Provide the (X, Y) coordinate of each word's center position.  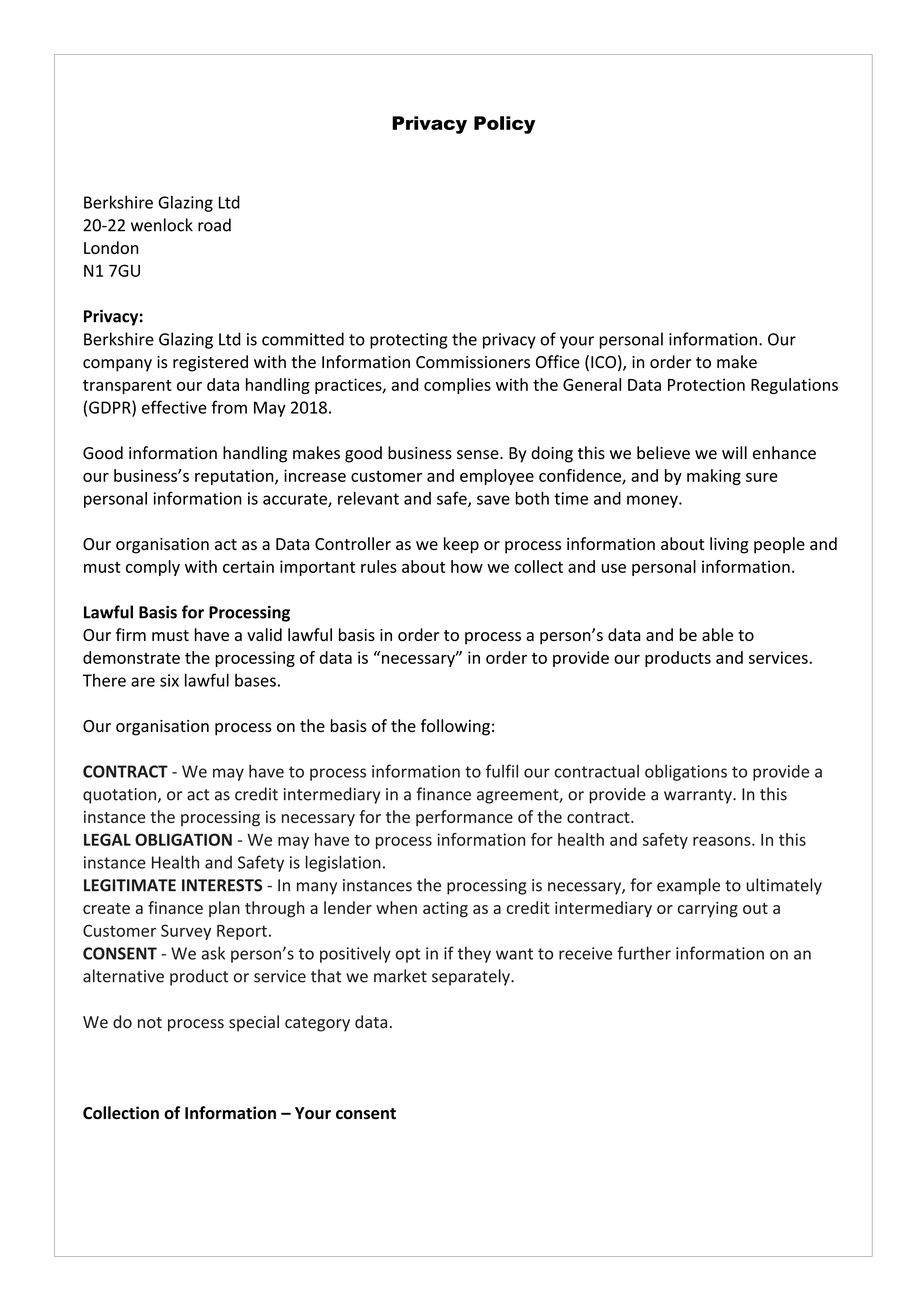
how (467, 566)
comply (153, 568)
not (150, 1022)
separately (472, 977)
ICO (603, 362)
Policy (504, 125)
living (729, 545)
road (214, 225)
